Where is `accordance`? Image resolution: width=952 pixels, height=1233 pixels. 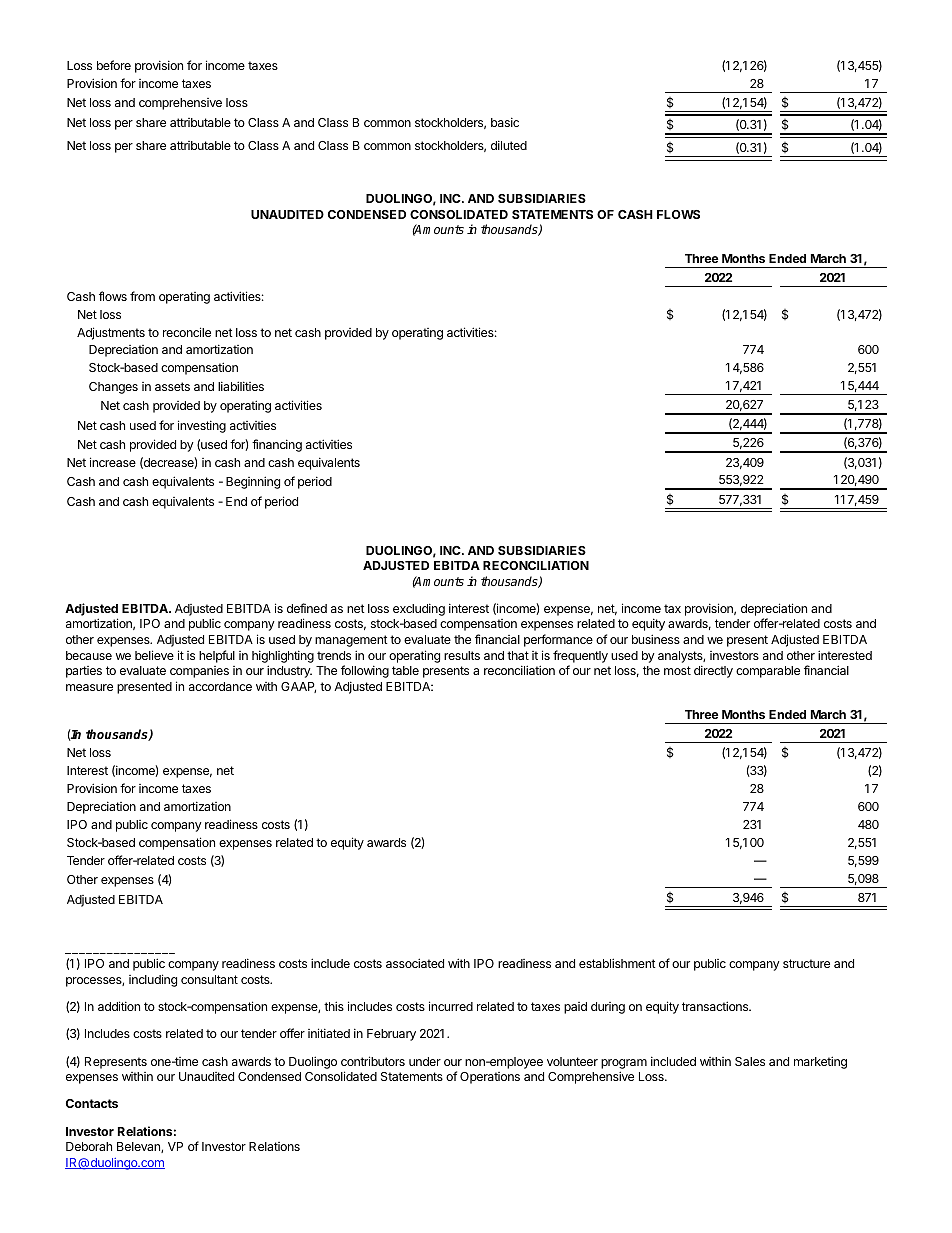
accordance is located at coordinates (220, 686).
